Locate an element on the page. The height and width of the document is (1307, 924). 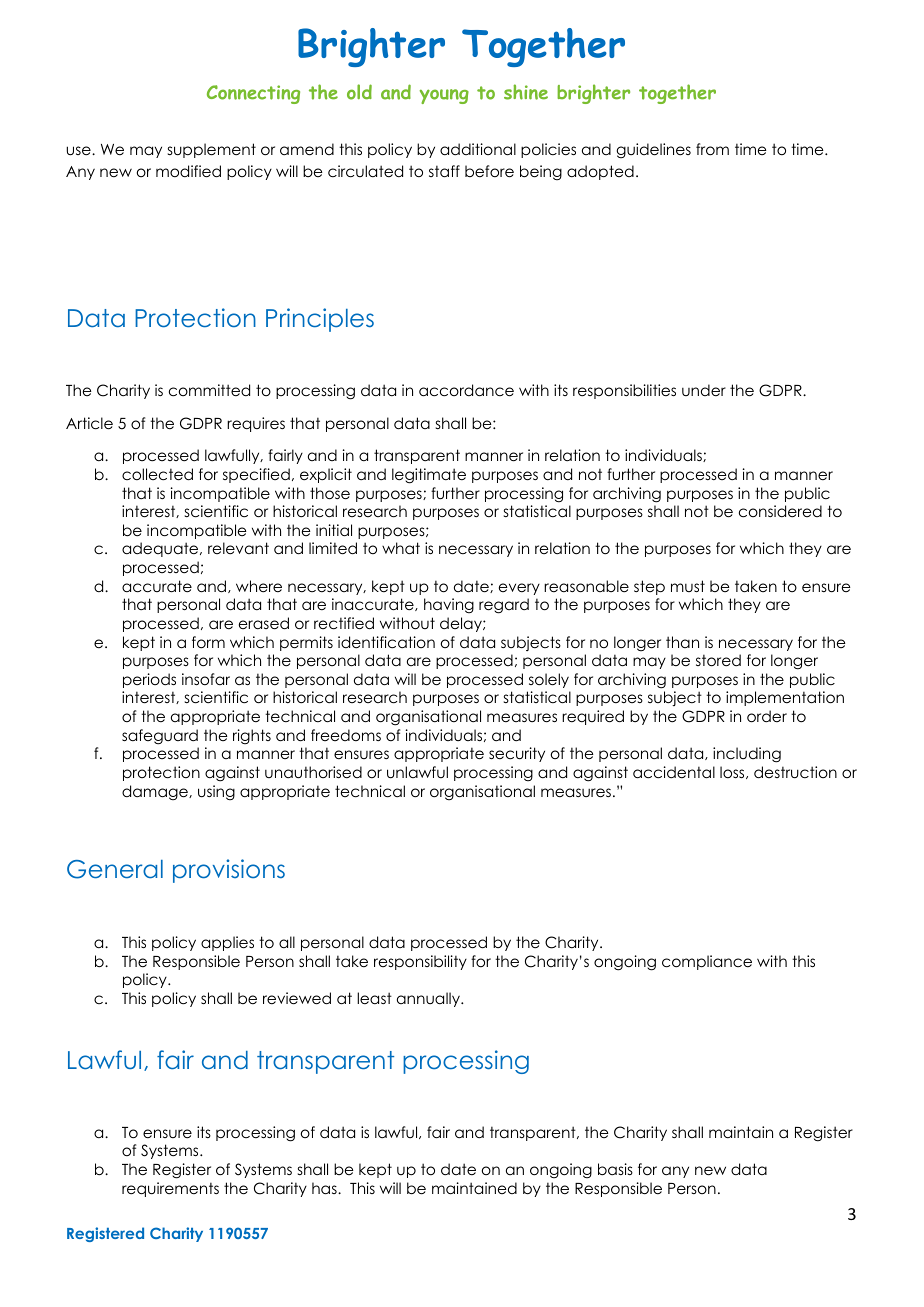
supplement is located at coordinates (212, 150).
